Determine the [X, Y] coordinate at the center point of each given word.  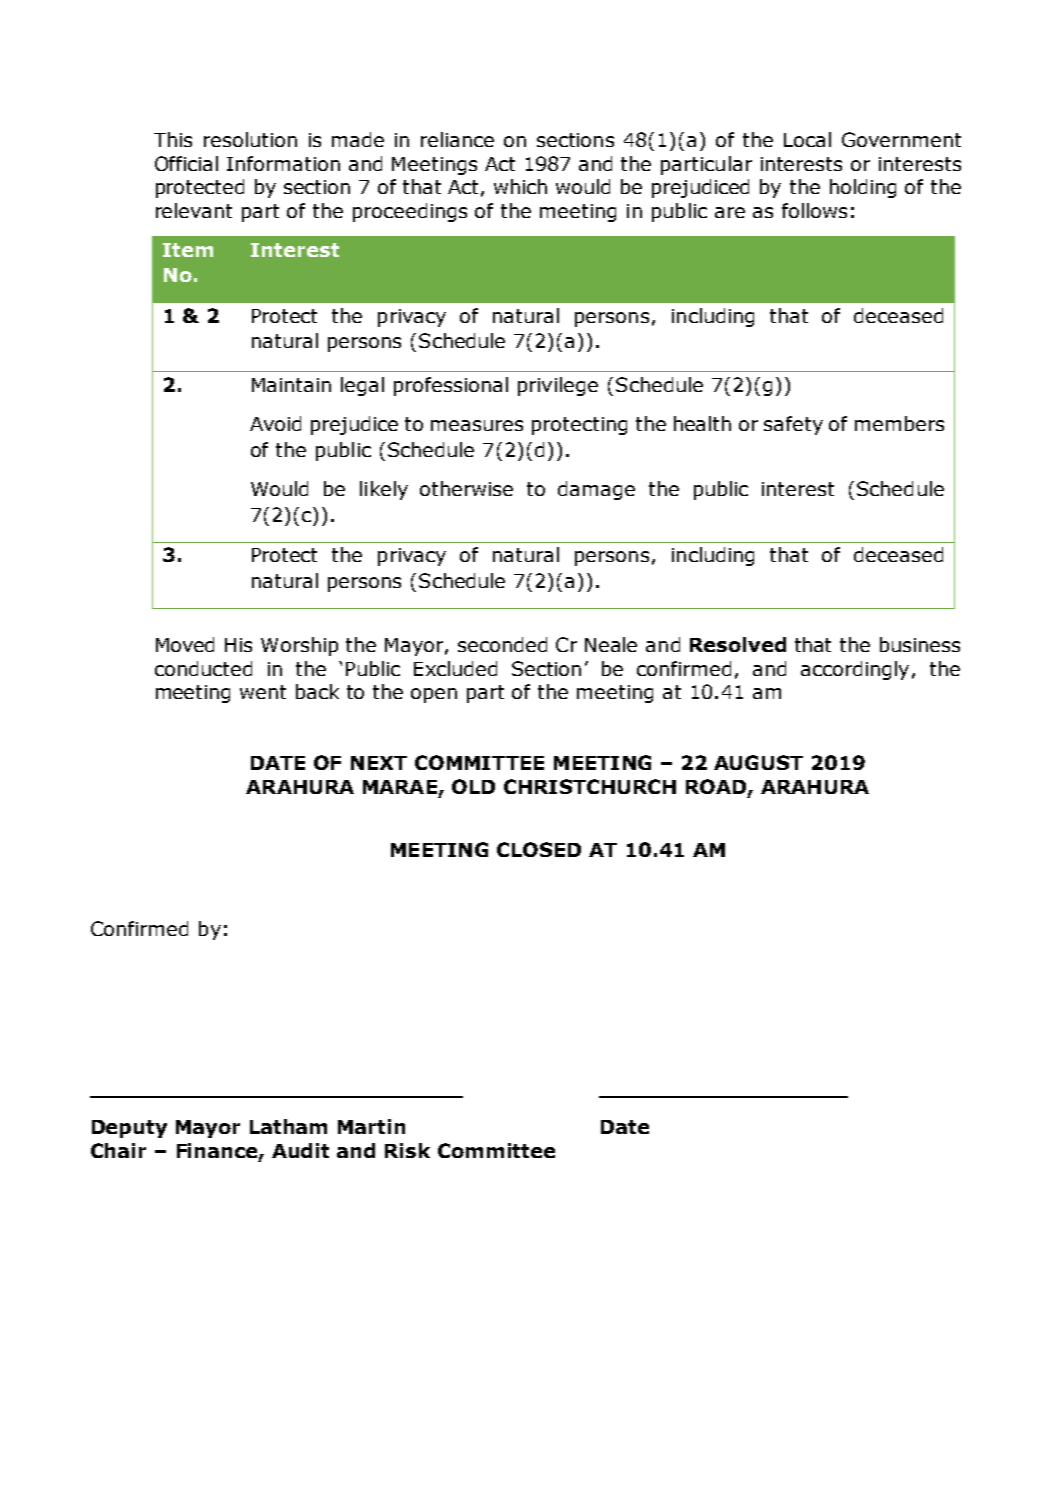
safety [793, 425]
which [520, 186]
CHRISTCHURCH [590, 786]
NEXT [379, 763]
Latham [288, 1126]
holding [863, 188]
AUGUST [758, 762]
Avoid [275, 423]
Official [186, 163]
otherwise [466, 488]
